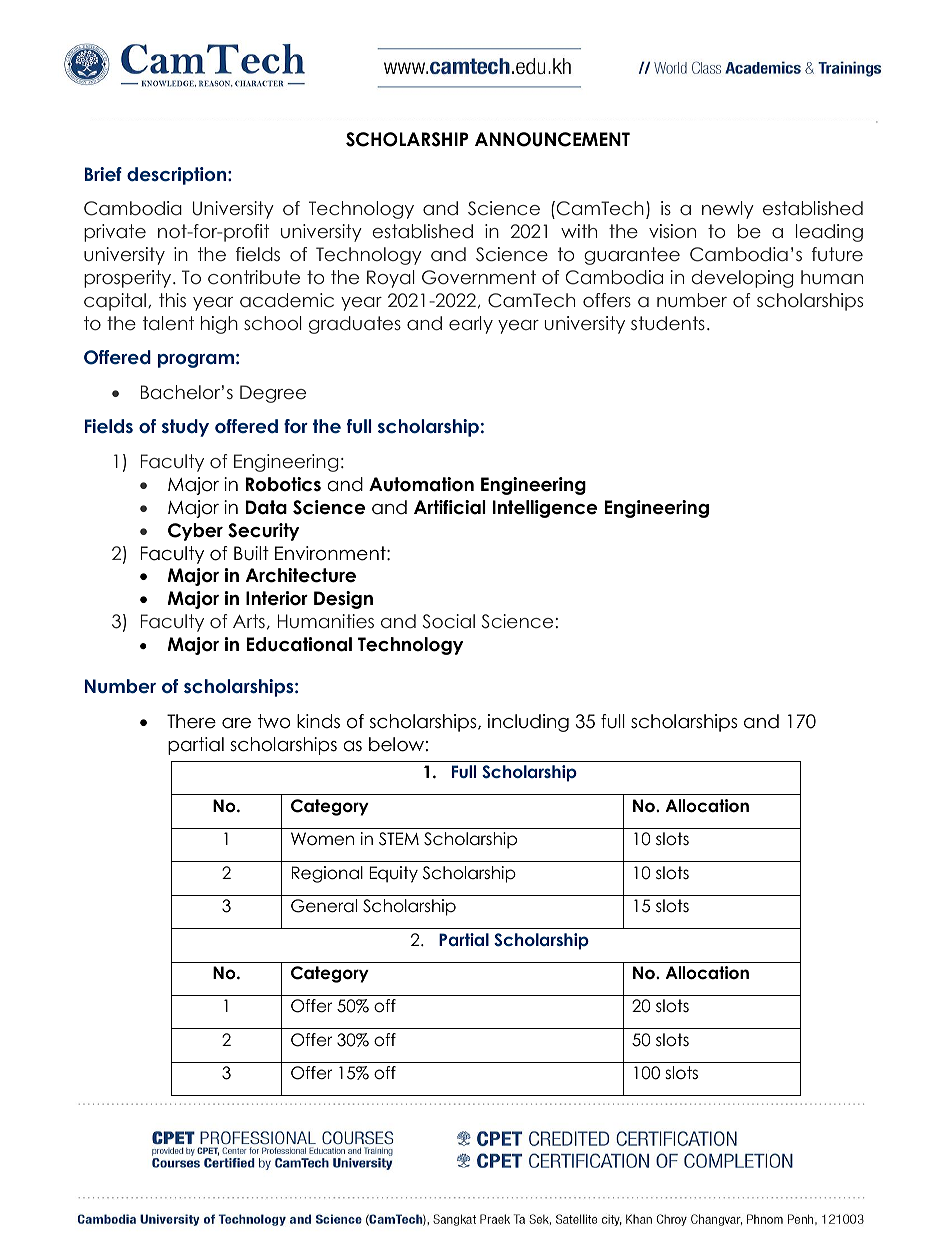  Describe the element at coordinates (545, 509) in the screenshot. I see `Intelligence` at that location.
